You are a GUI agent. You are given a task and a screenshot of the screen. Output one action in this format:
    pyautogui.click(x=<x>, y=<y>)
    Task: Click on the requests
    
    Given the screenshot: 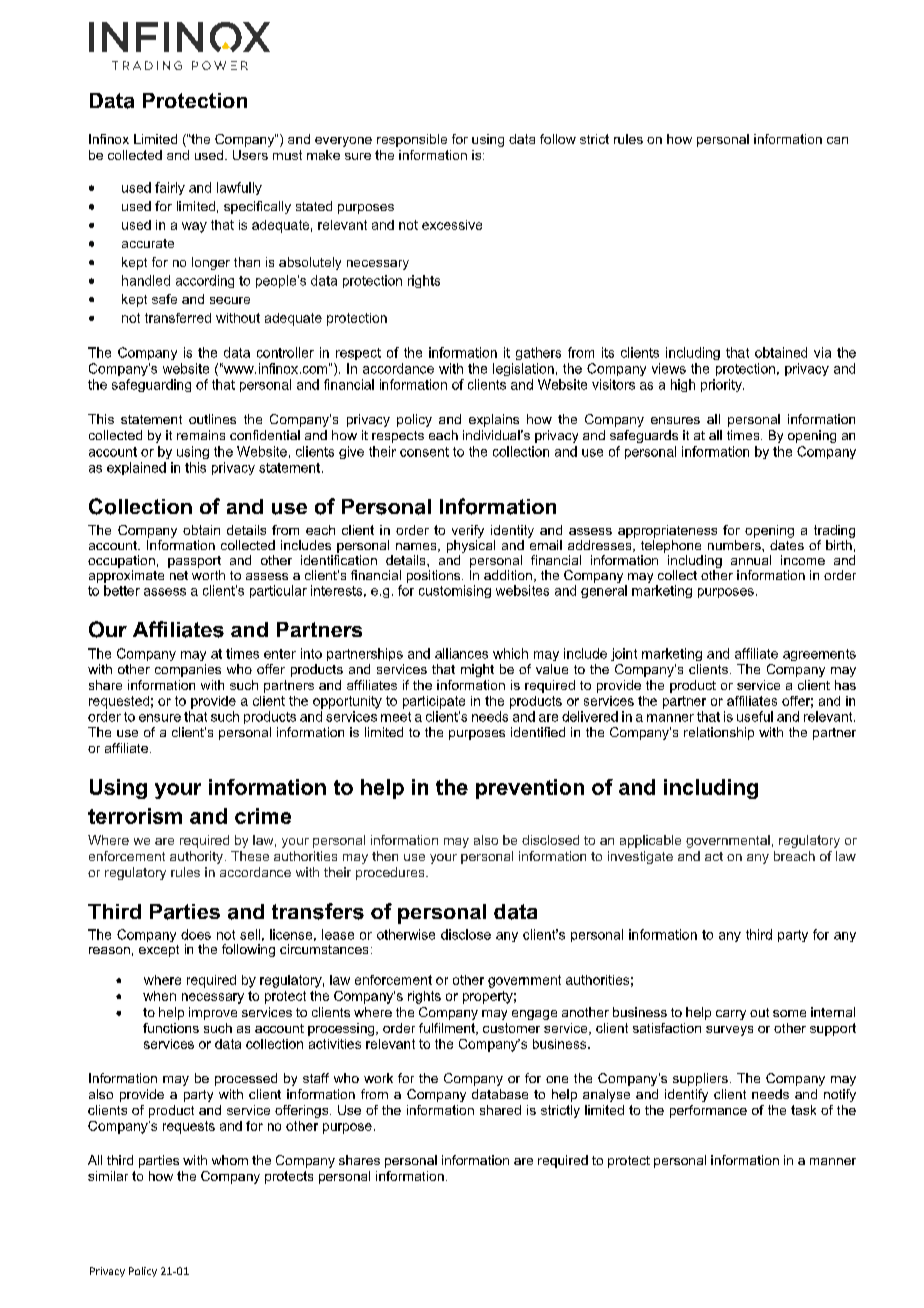 What is the action you would take?
    pyautogui.click(x=189, y=1127)
